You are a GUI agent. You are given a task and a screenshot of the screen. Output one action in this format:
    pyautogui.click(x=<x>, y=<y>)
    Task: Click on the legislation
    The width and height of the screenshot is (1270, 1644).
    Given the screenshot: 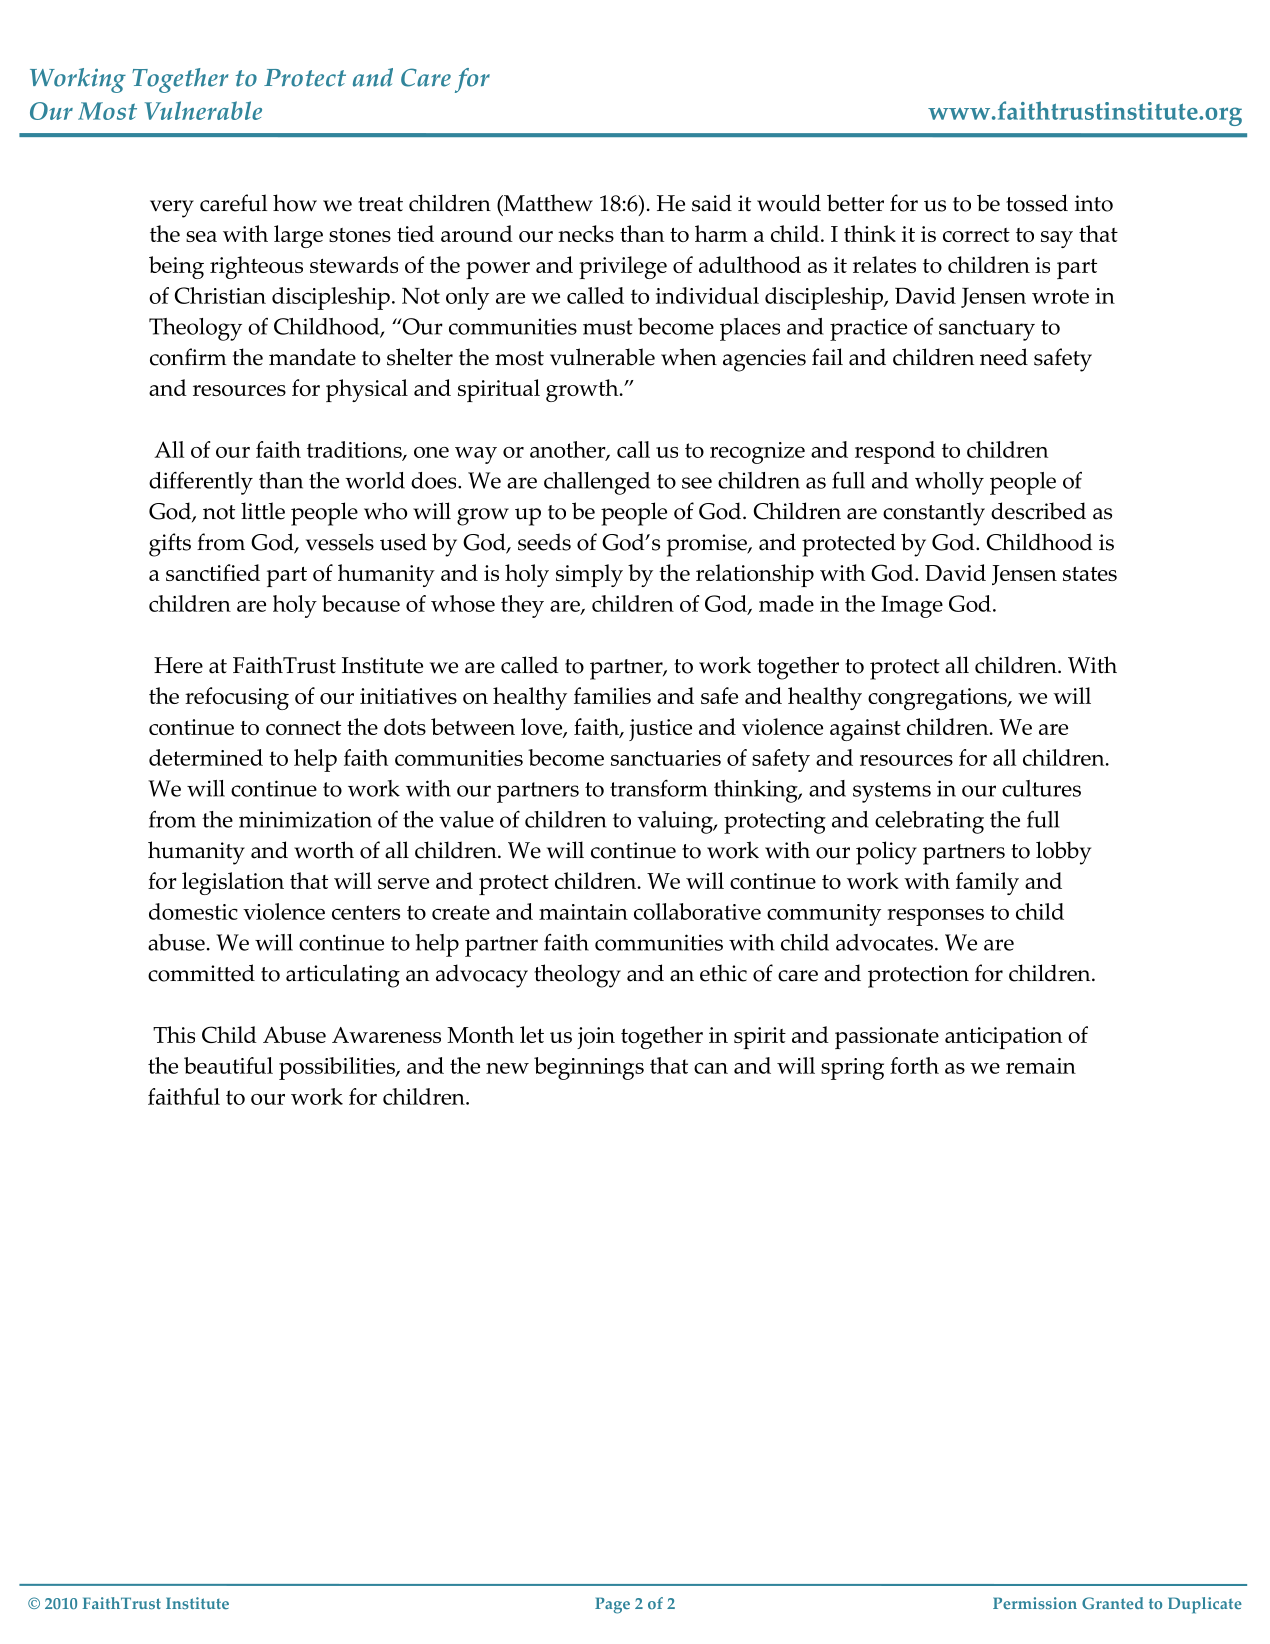 What is the action you would take?
    pyautogui.click(x=233, y=883)
